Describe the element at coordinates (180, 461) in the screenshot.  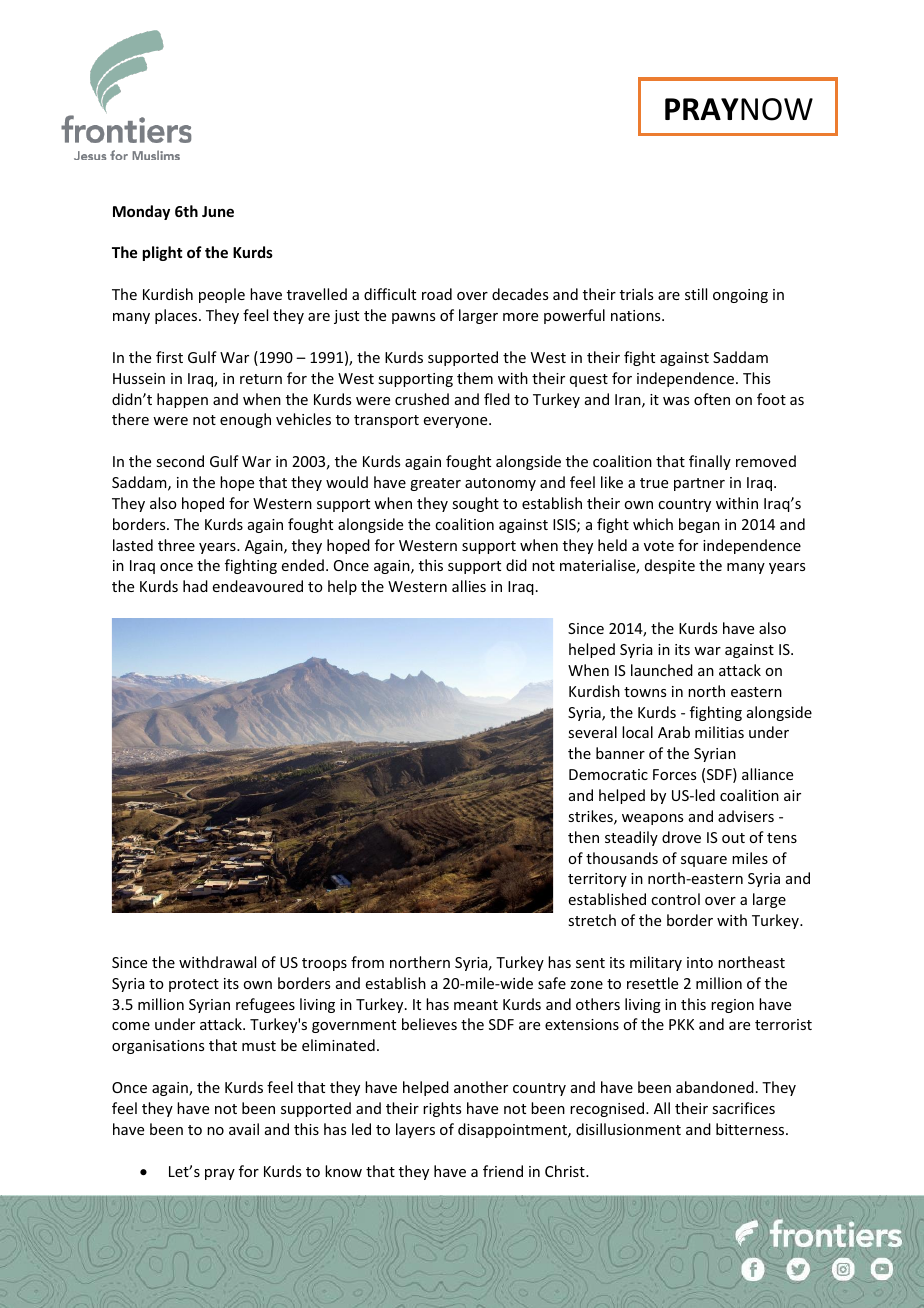
I see `second` at that location.
